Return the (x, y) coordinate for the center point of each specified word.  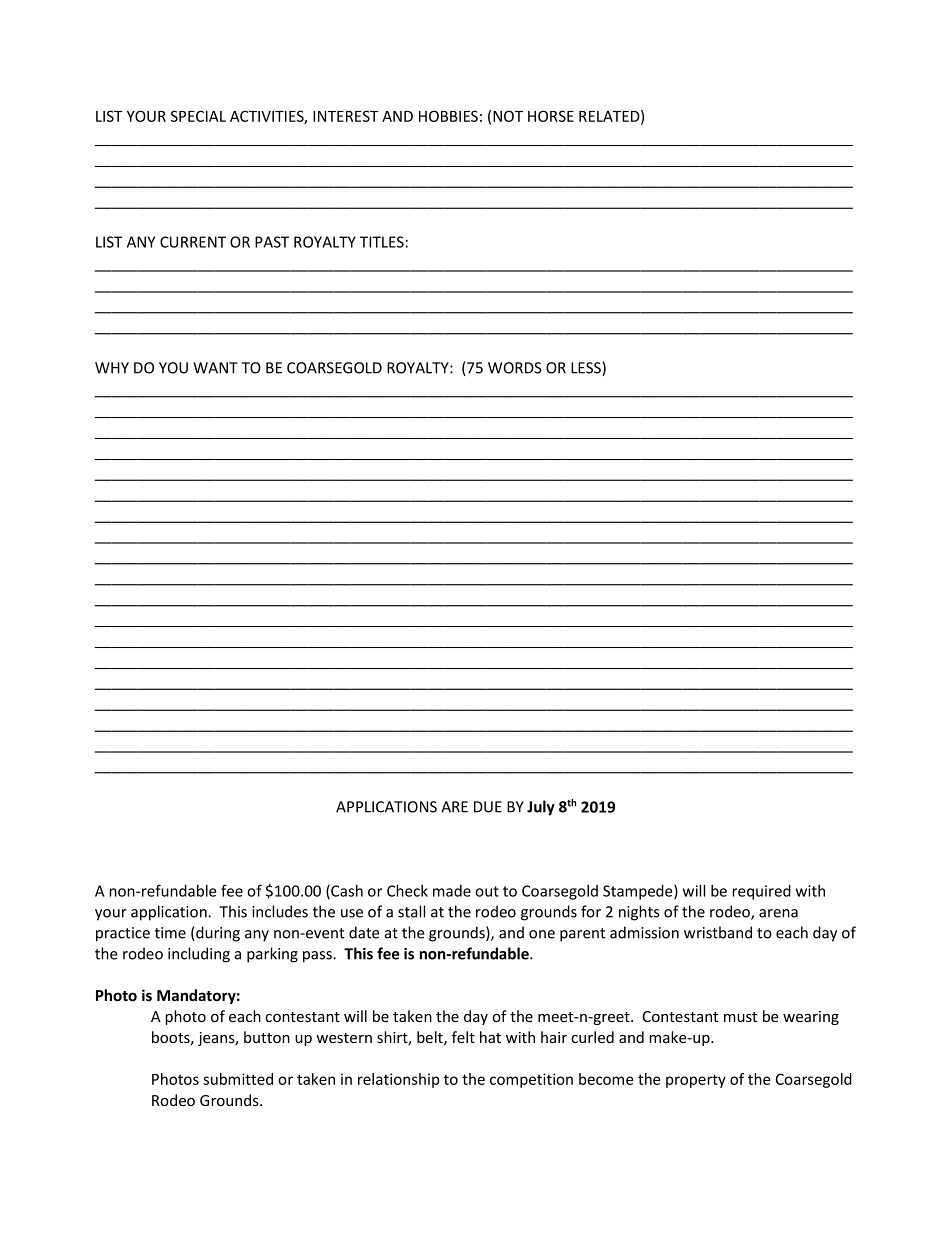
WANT (215, 368)
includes (280, 911)
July (541, 808)
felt (463, 1037)
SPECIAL (198, 116)
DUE (488, 807)
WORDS (515, 368)
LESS (587, 368)
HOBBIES (448, 116)
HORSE (551, 116)
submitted (238, 1079)
